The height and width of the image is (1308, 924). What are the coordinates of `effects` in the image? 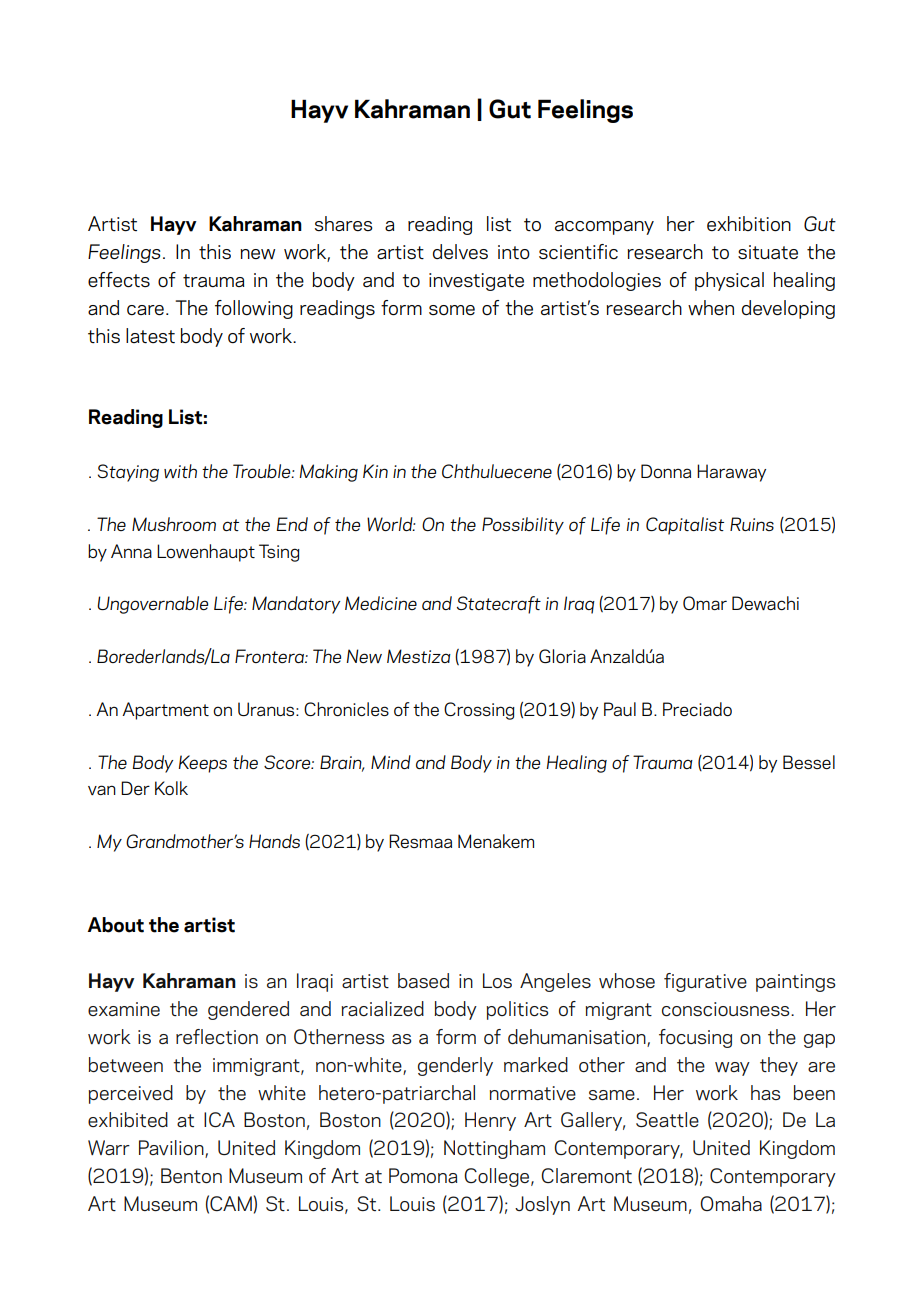 It's located at (119, 280).
